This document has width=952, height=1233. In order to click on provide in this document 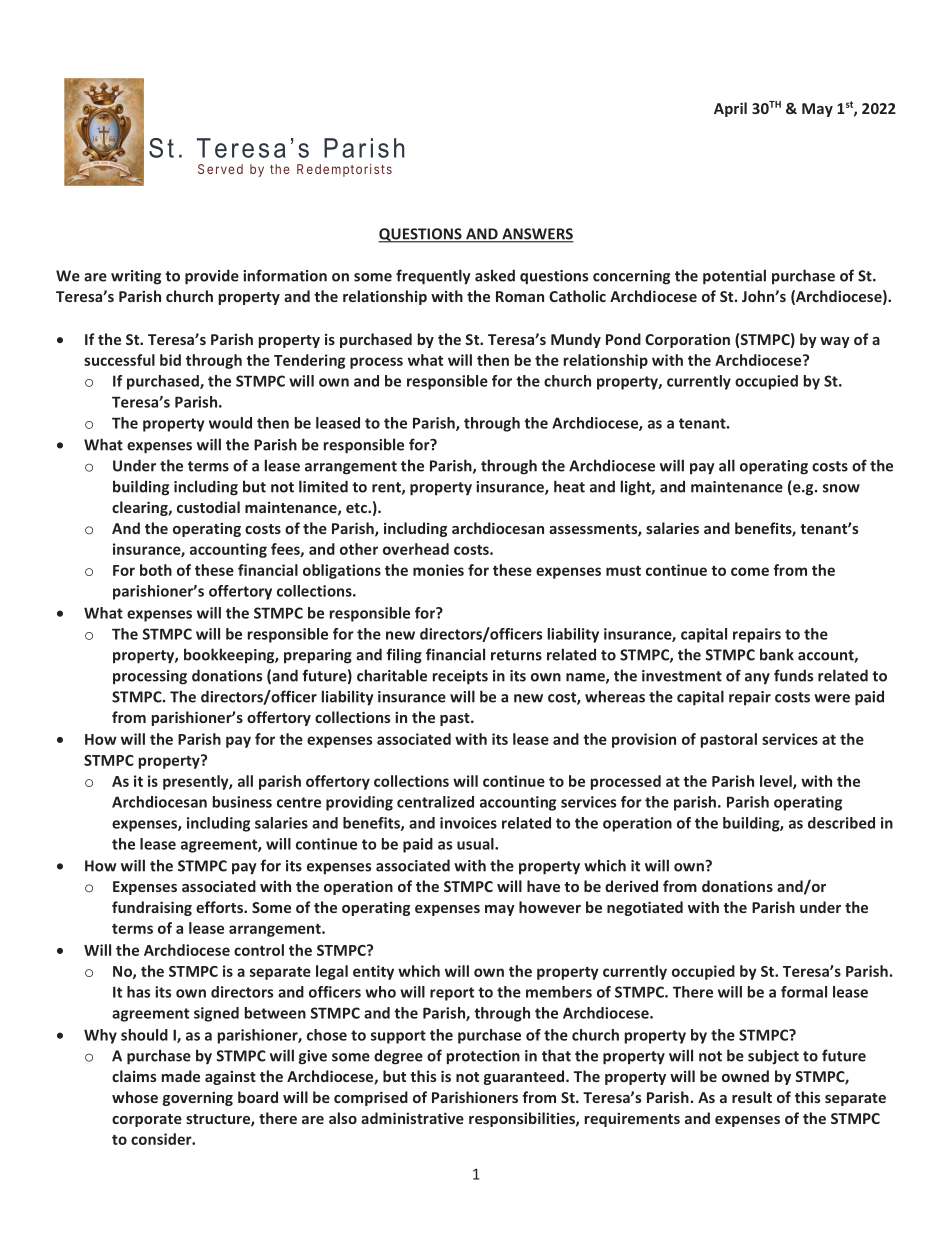, I will do `click(212, 277)`.
